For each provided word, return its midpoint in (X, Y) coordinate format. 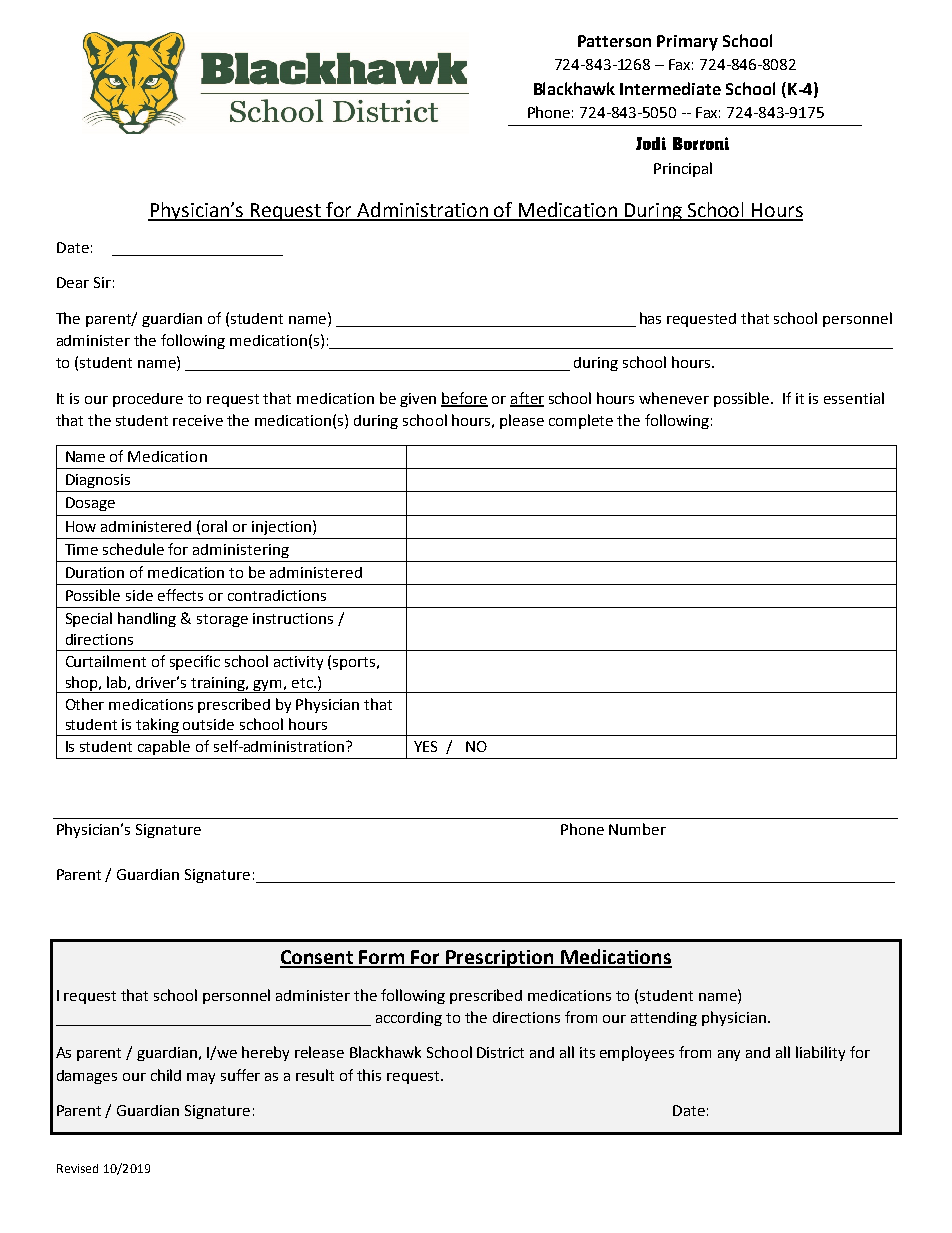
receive (198, 420)
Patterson (614, 41)
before (464, 399)
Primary (687, 43)
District (500, 1052)
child (166, 1075)
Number (637, 829)
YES (425, 746)
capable (164, 747)
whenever (674, 398)
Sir (102, 282)
